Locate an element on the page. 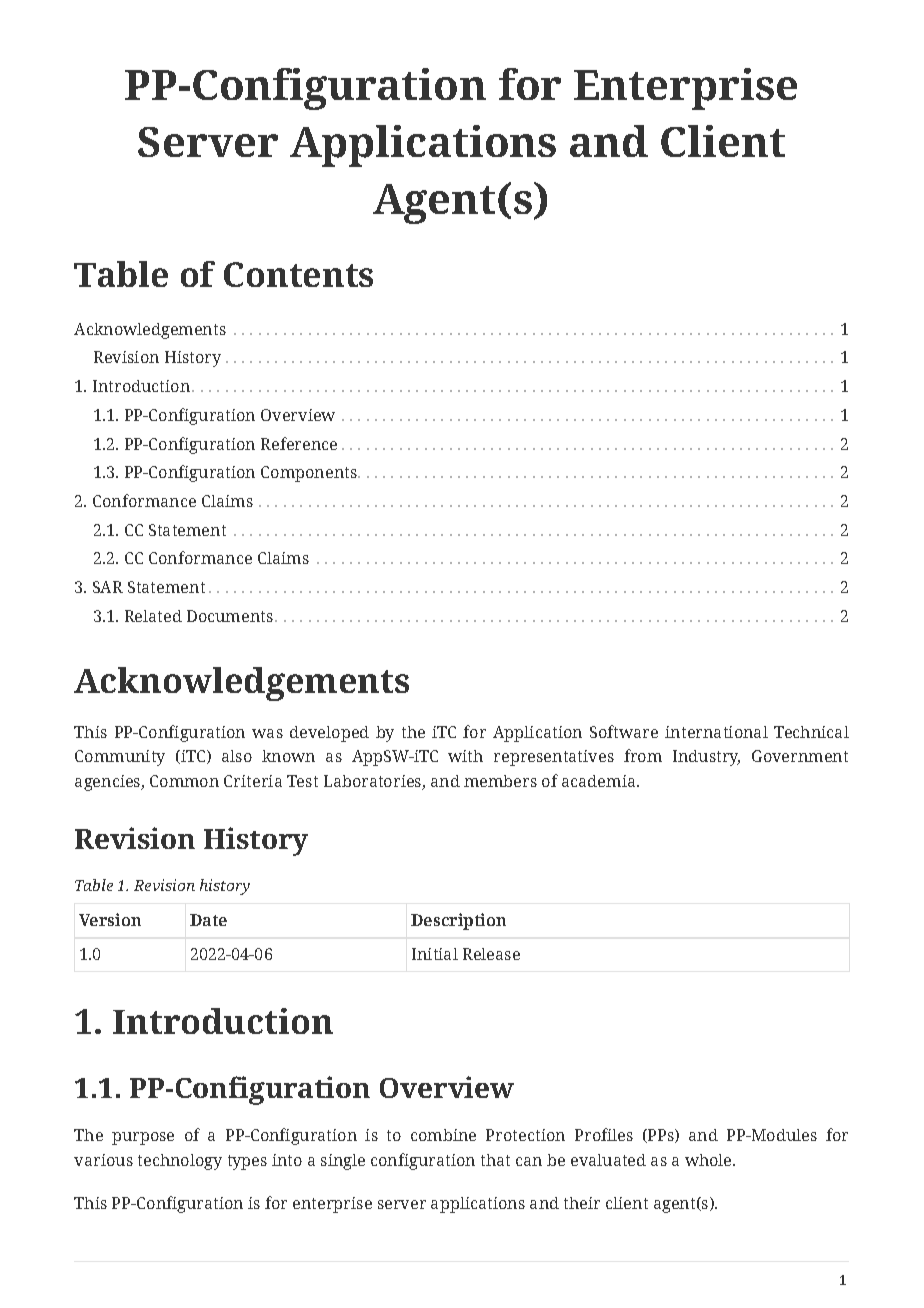 The width and height of the page is (924, 1308). Related is located at coordinates (153, 616).
